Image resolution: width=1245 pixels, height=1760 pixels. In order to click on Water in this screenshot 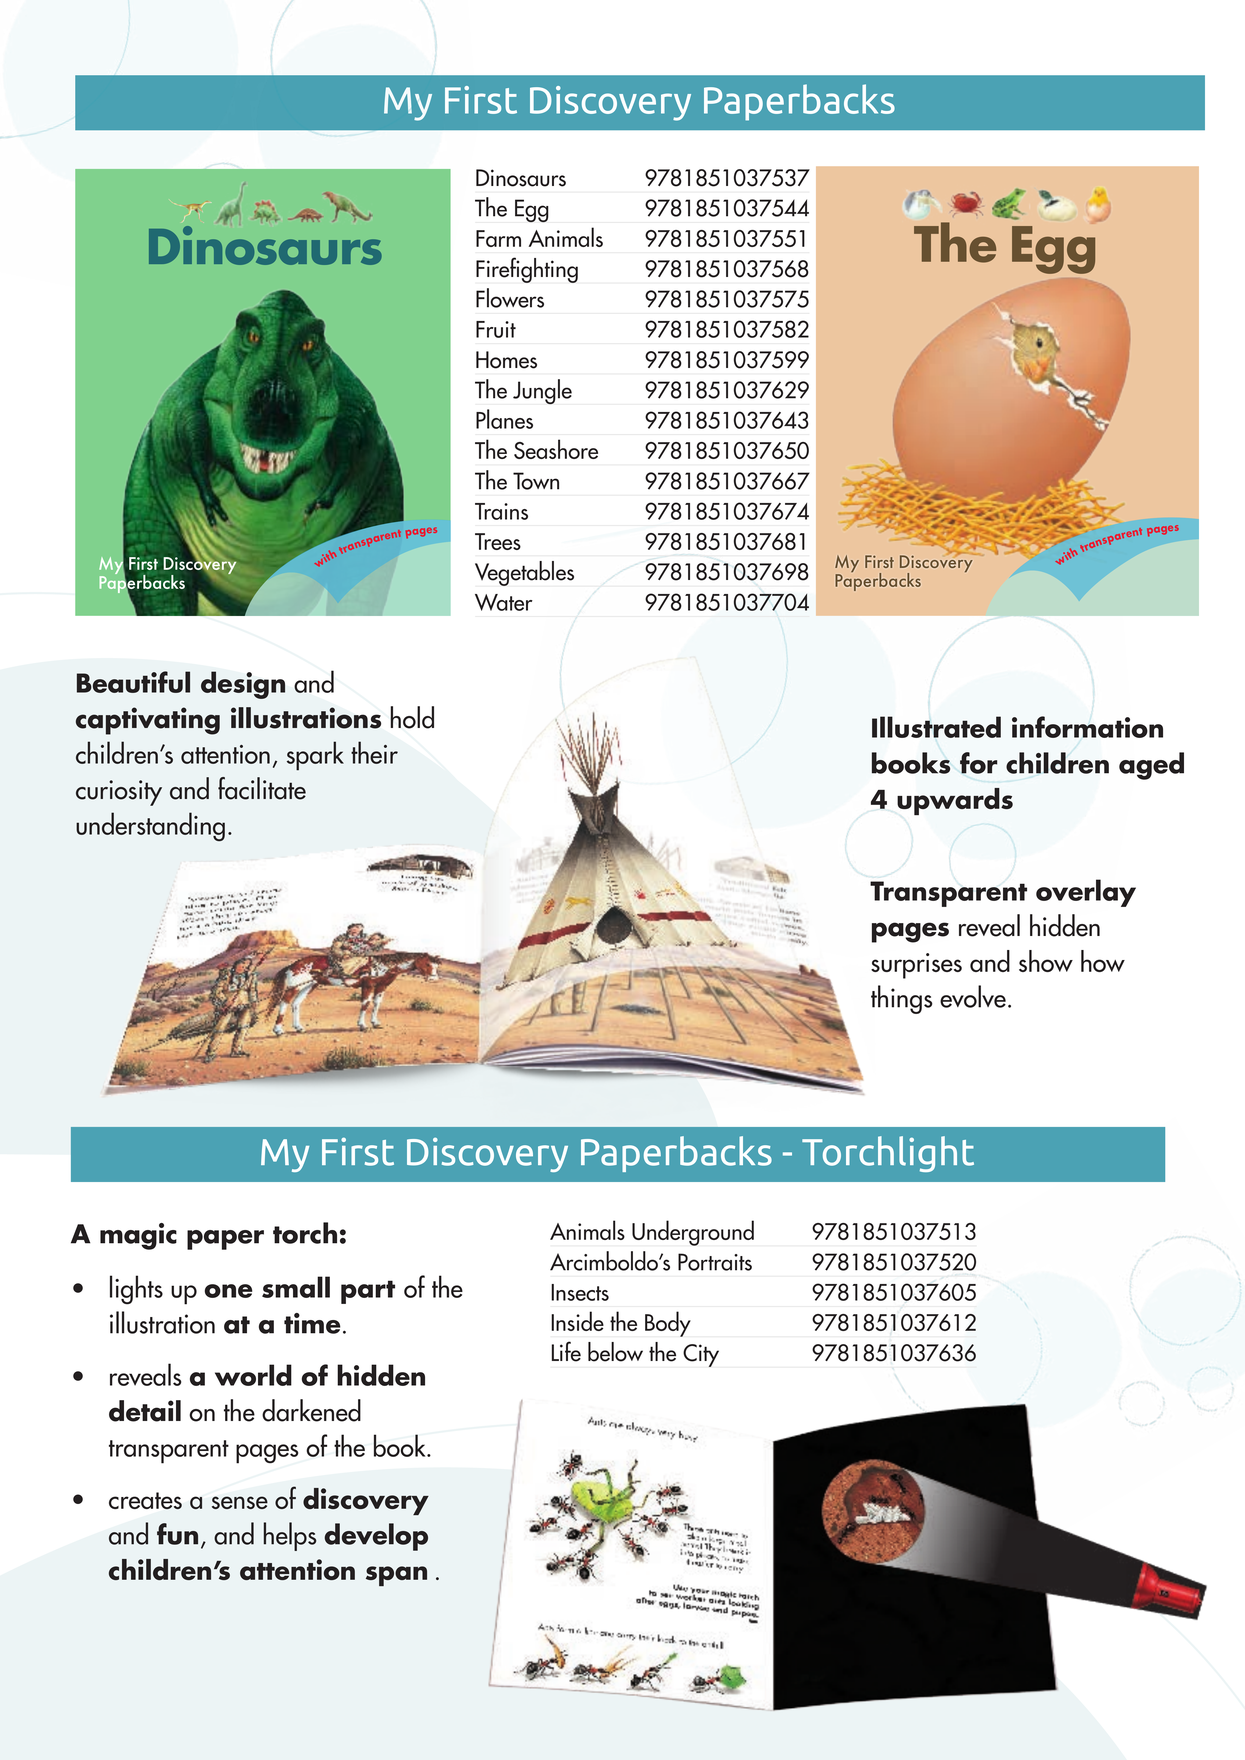, I will do `click(504, 602)`.
